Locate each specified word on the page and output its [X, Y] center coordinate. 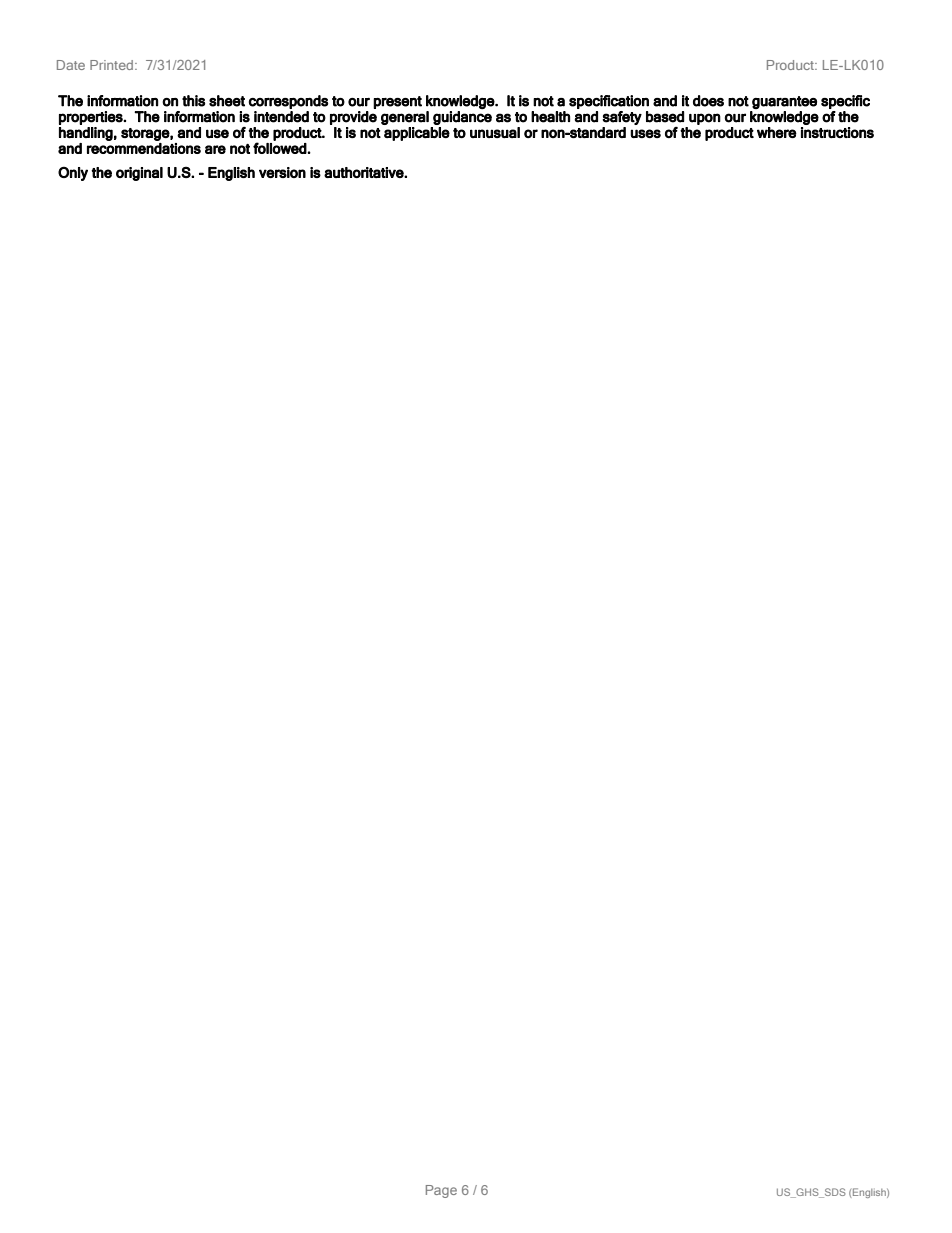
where [777, 132]
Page [441, 1191]
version [282, 172]
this [193, 101]
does [708, 101]
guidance [462, 118]
